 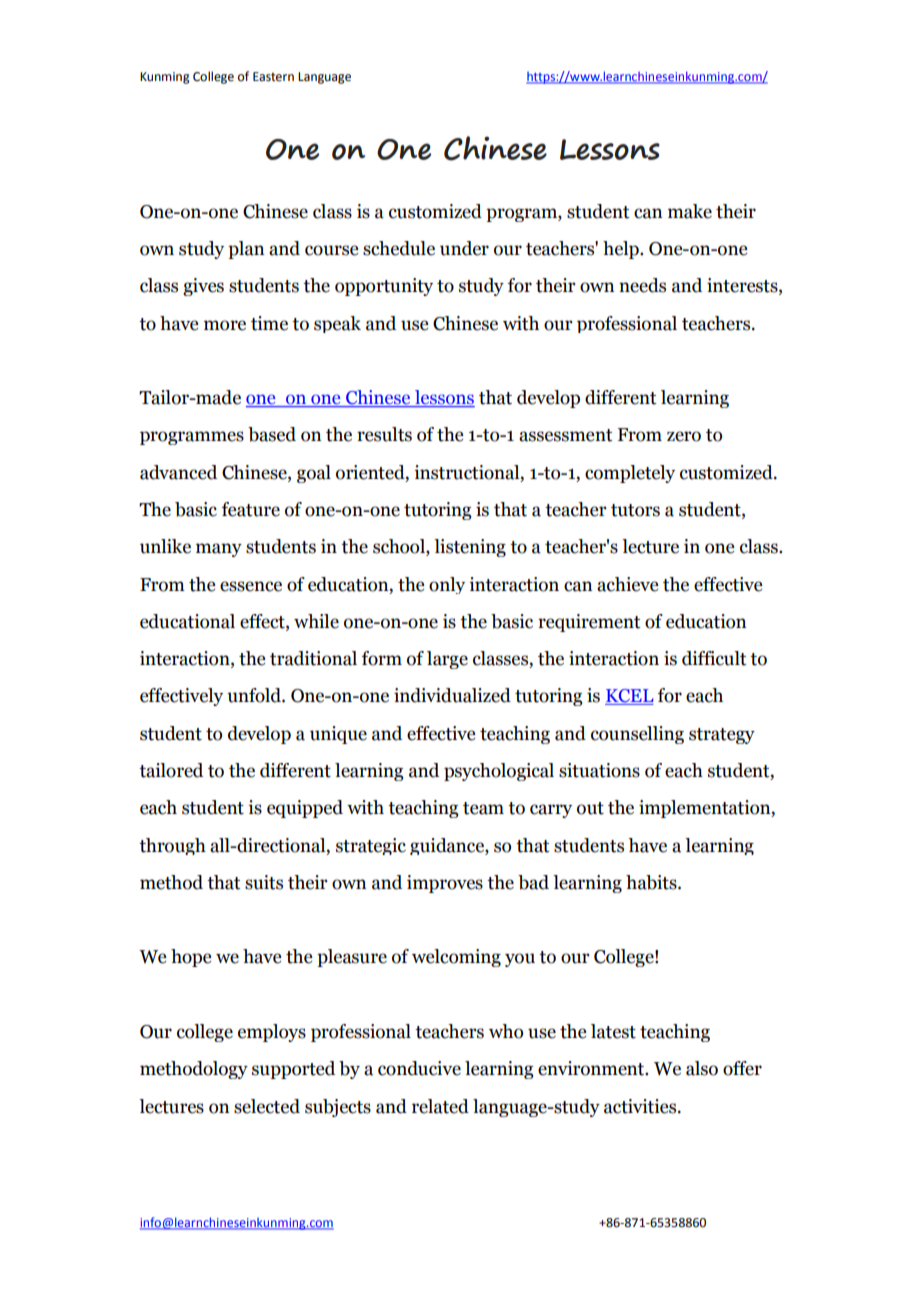 What do you see at coordinates (464, 248) in the image?
I see `under` at bounding box center [464, 248].
